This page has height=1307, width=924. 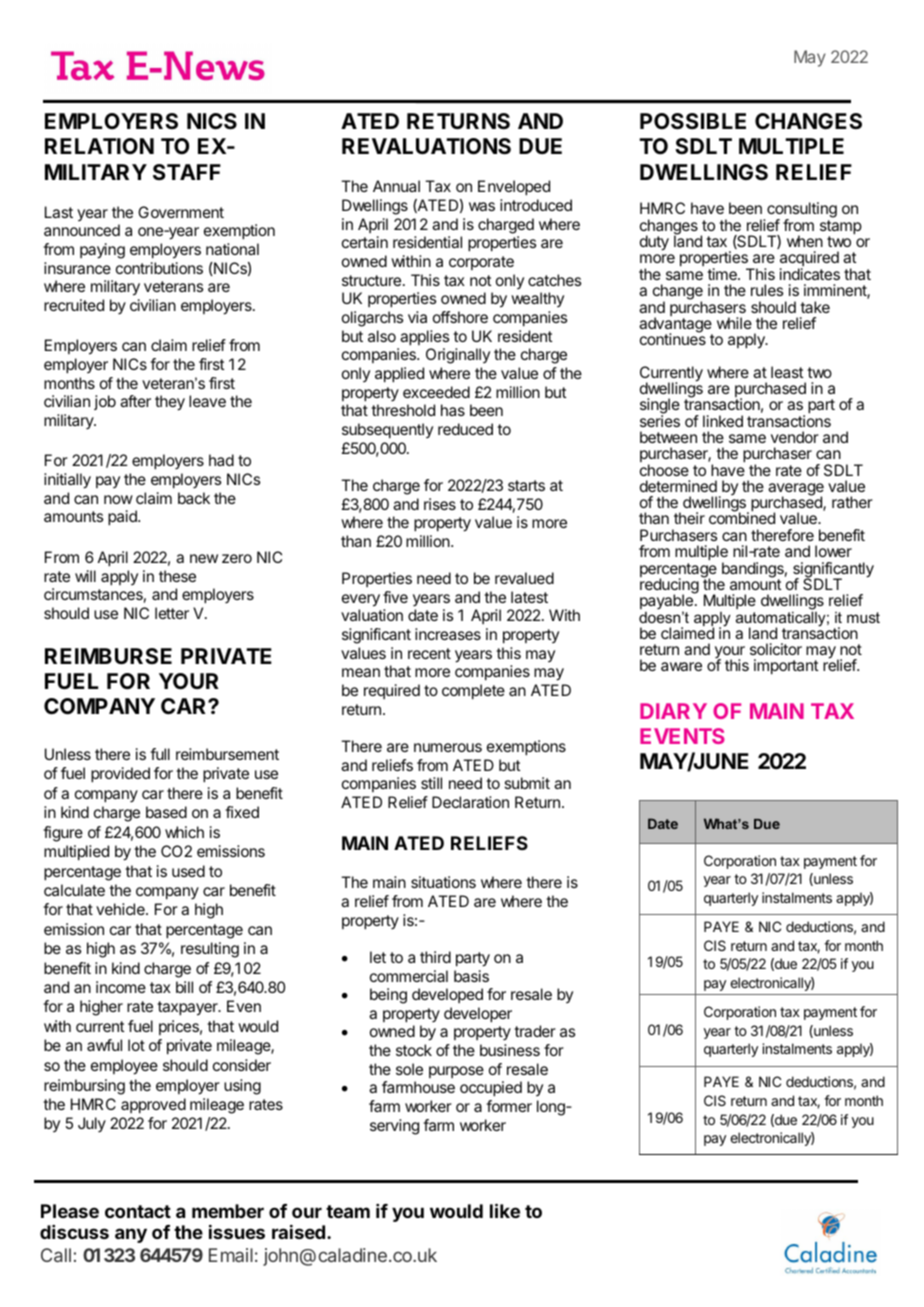 What do you see at coordinates (440, 504) in the page?
I see `rises` at bounding box center [440, 504].
